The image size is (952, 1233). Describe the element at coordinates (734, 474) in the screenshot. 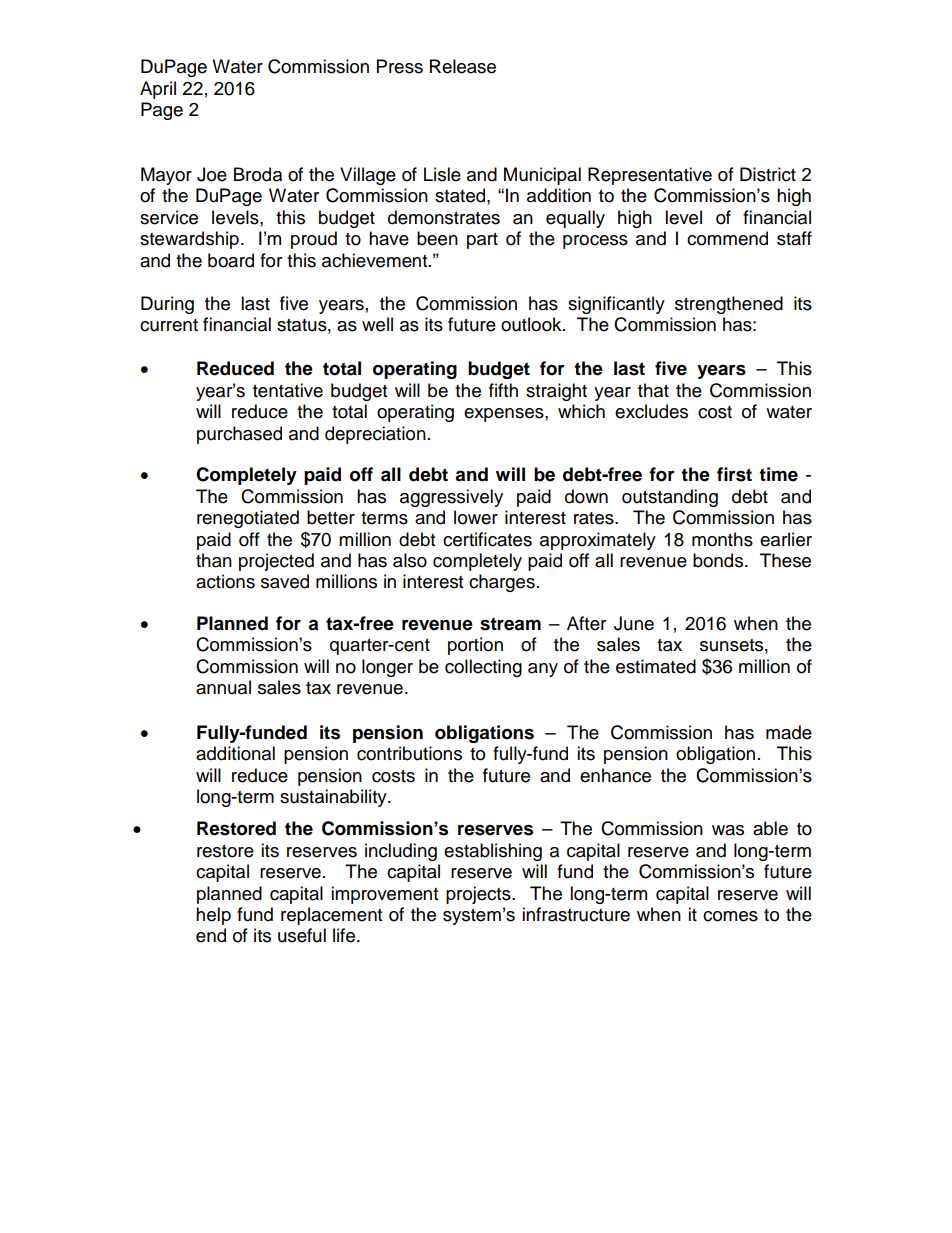

I see `first` at that location.
